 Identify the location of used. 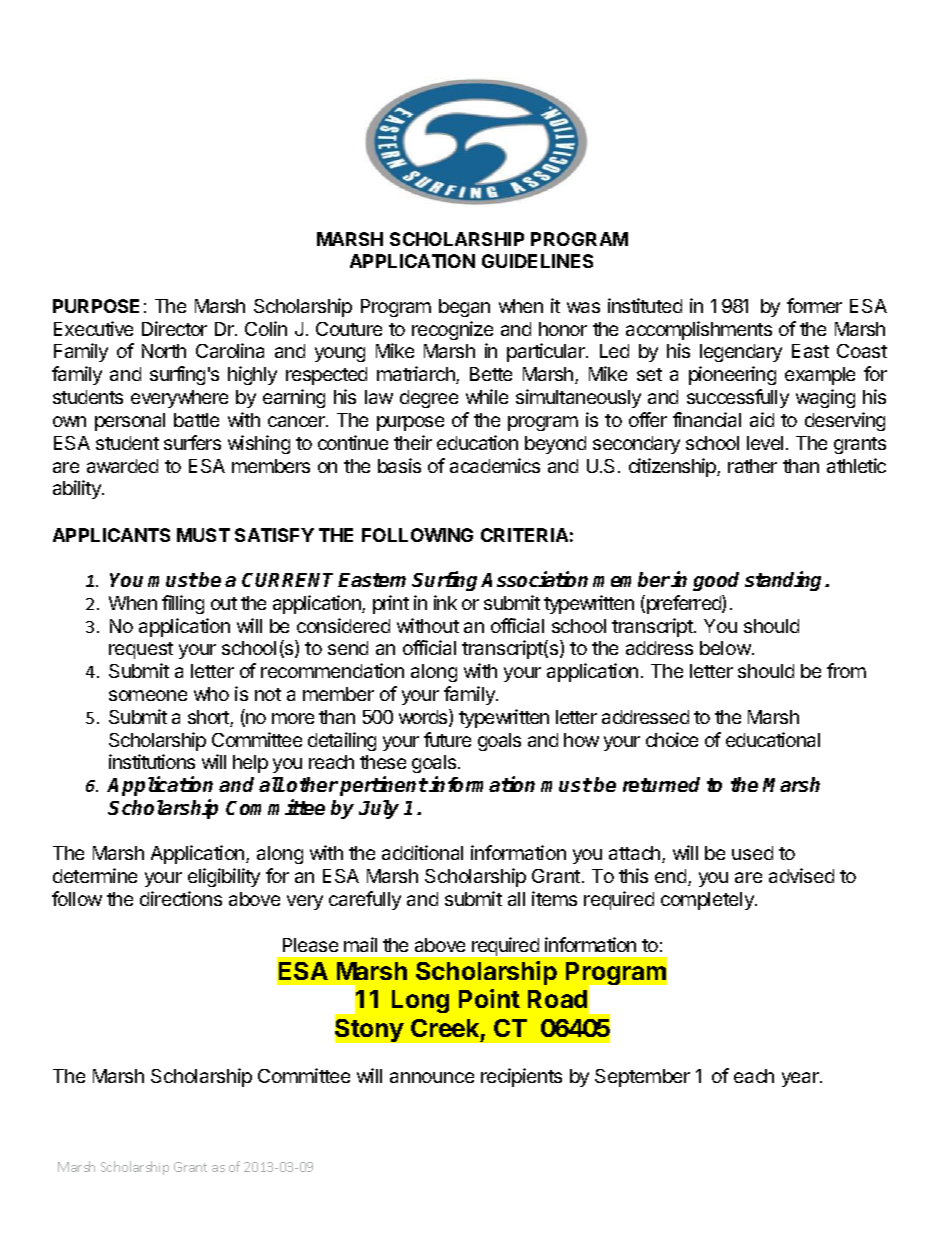
(752, 853).
